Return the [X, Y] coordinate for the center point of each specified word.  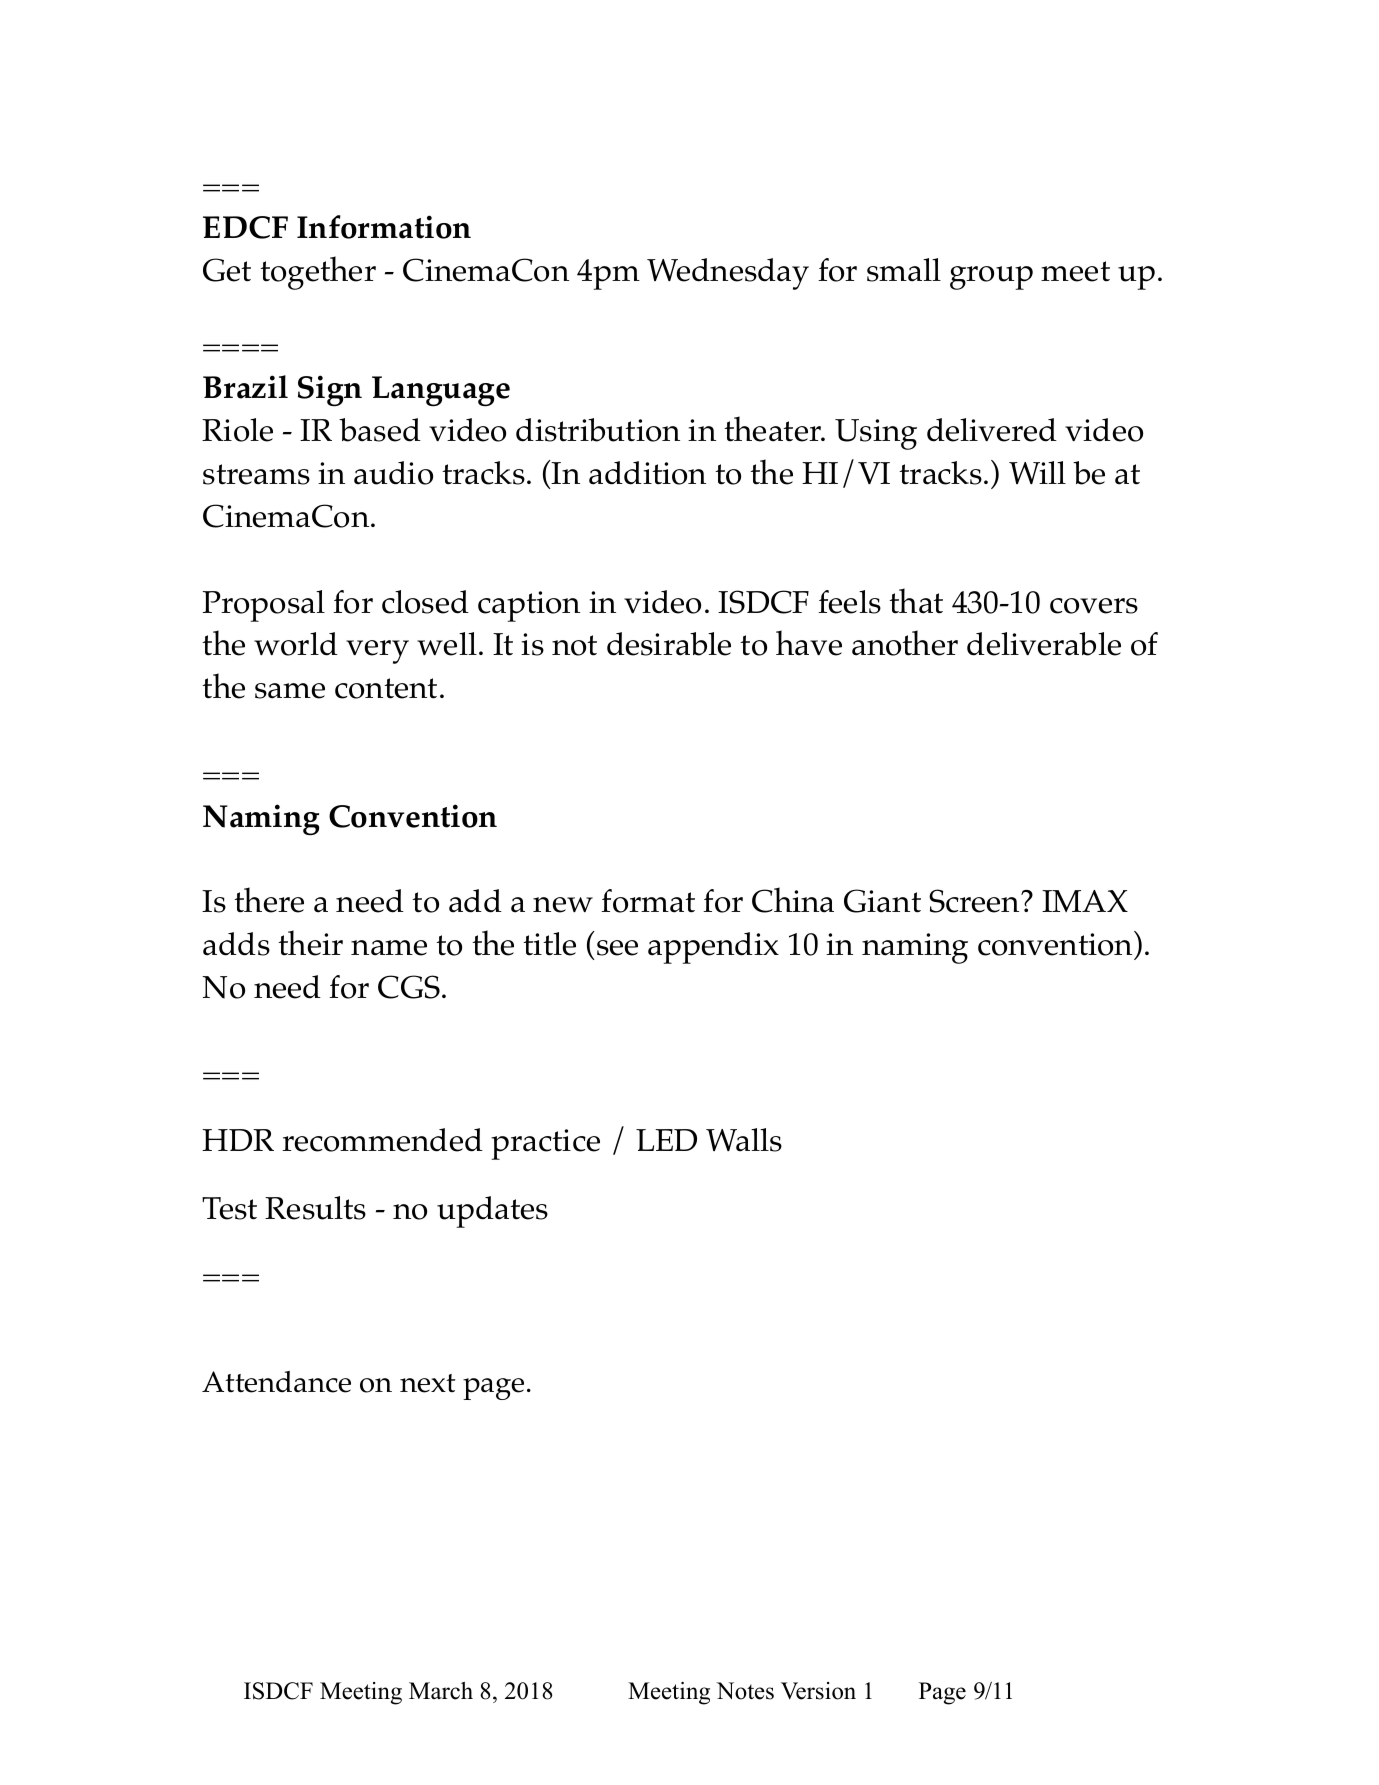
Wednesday [728, 274]
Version [818, 1691]
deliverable [1044, 644]
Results [315, 1208]
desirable [669, 644]
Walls [744, 1140]
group [991, 278]
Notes [745, 1691]
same [290, 691]
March [441, 1691]
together [318, 273]
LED [666, 1140]
